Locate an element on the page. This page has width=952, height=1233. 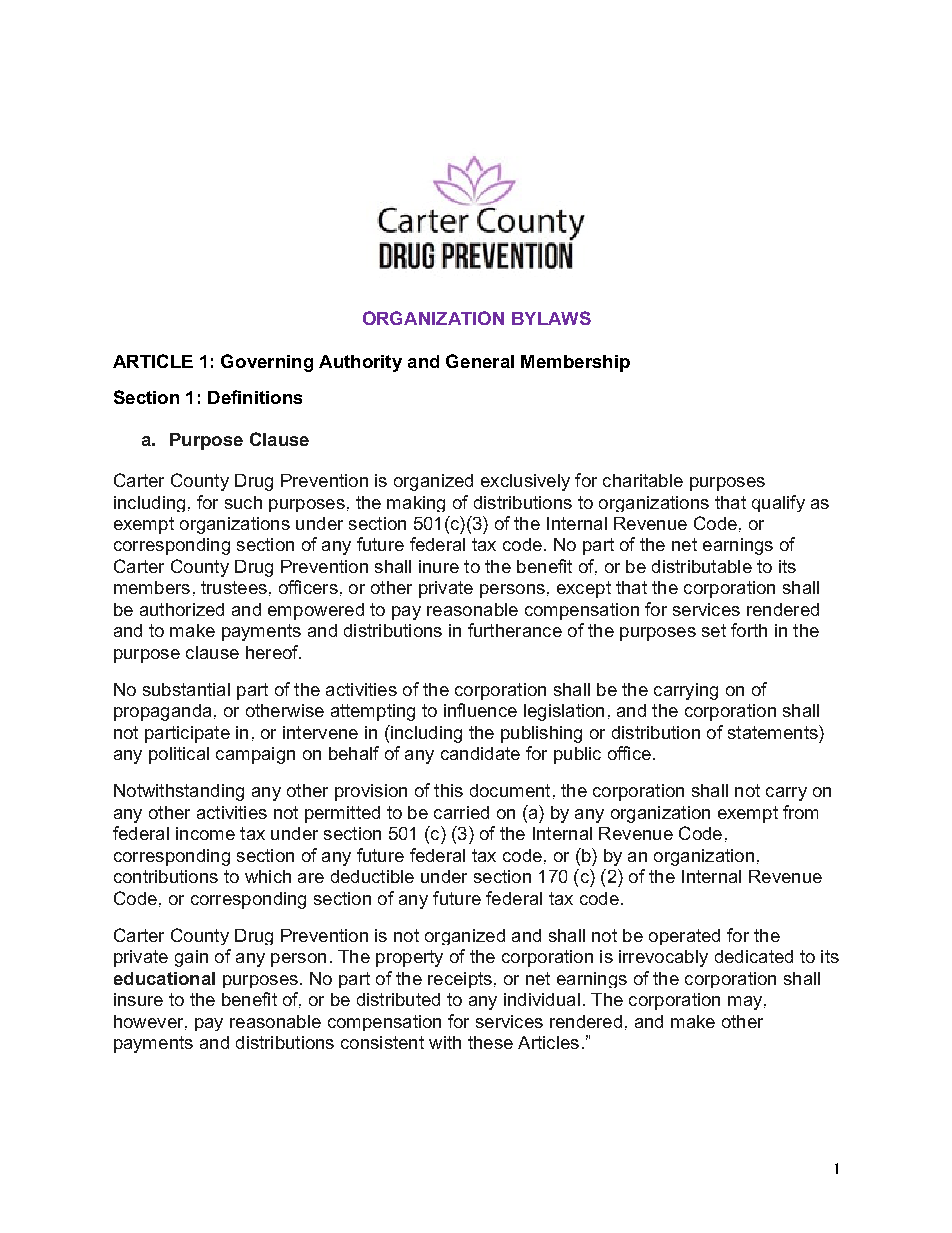
General is located at coordinates (480, 361).
